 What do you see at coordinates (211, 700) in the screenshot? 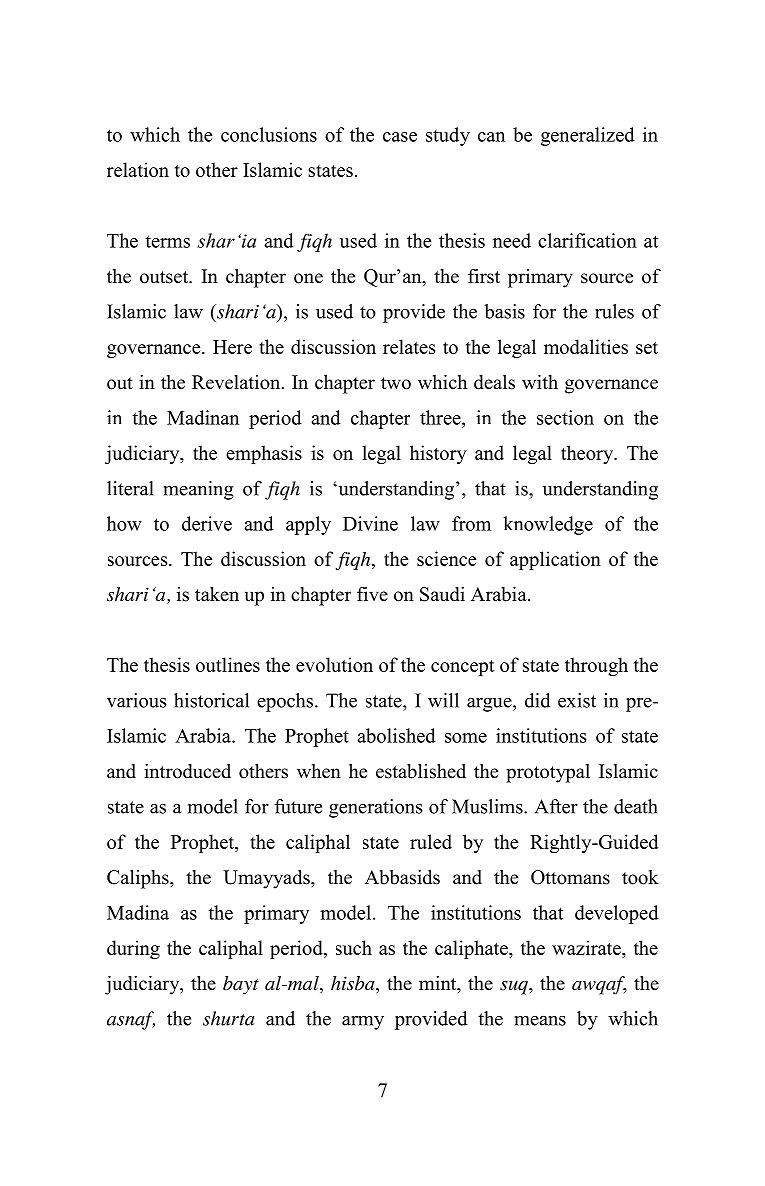
I see `historical` at bounding box center [211, 700].
